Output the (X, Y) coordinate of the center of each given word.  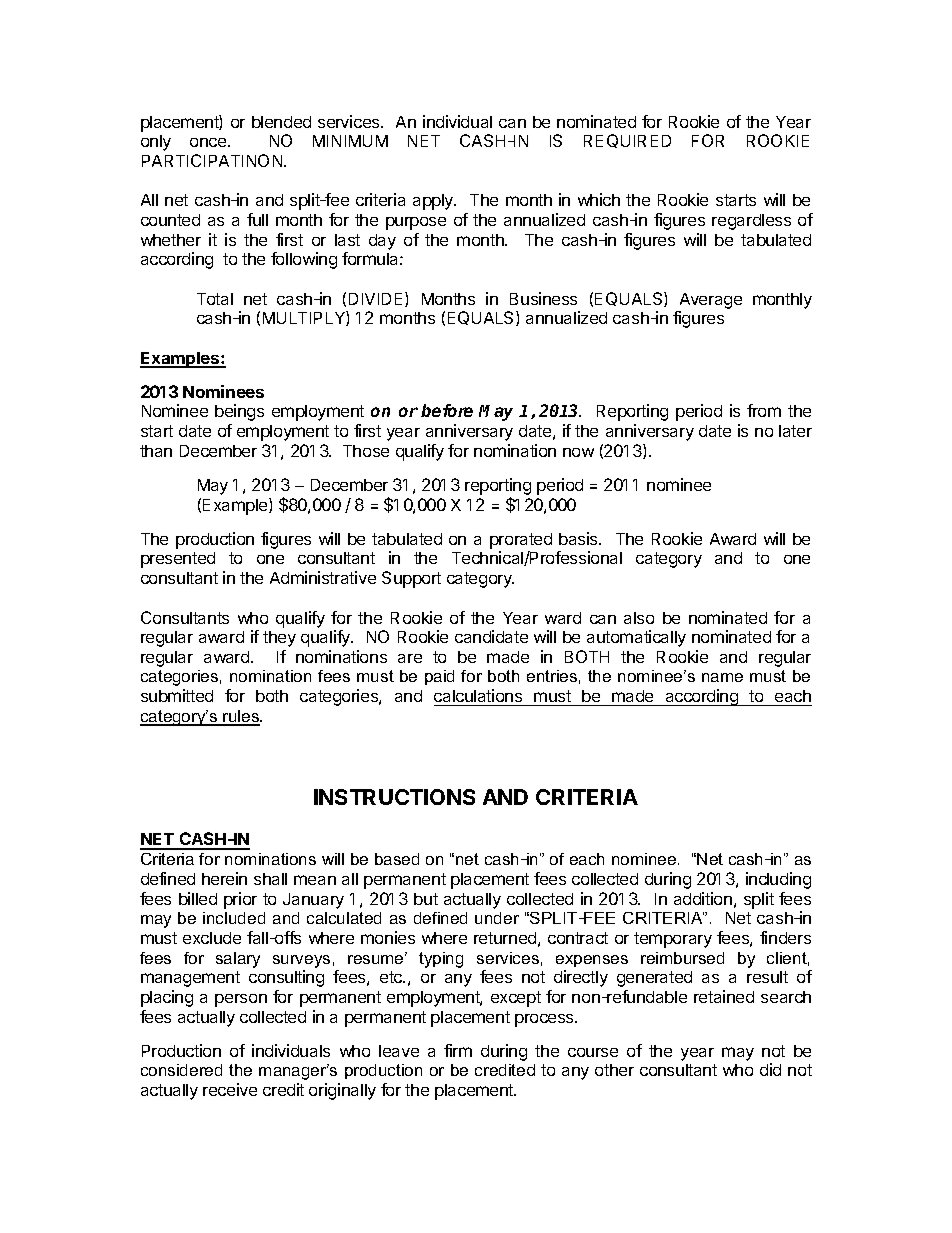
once (209, 142)
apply (434, 202)
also (639, 618)
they (279, 639)
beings (239, 412)
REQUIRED (627, 141)
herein (224, 878)
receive (230, 1089)
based (397, 859)
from (764, 410)
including (778, 880)
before (447, 410)
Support (411, 579)
